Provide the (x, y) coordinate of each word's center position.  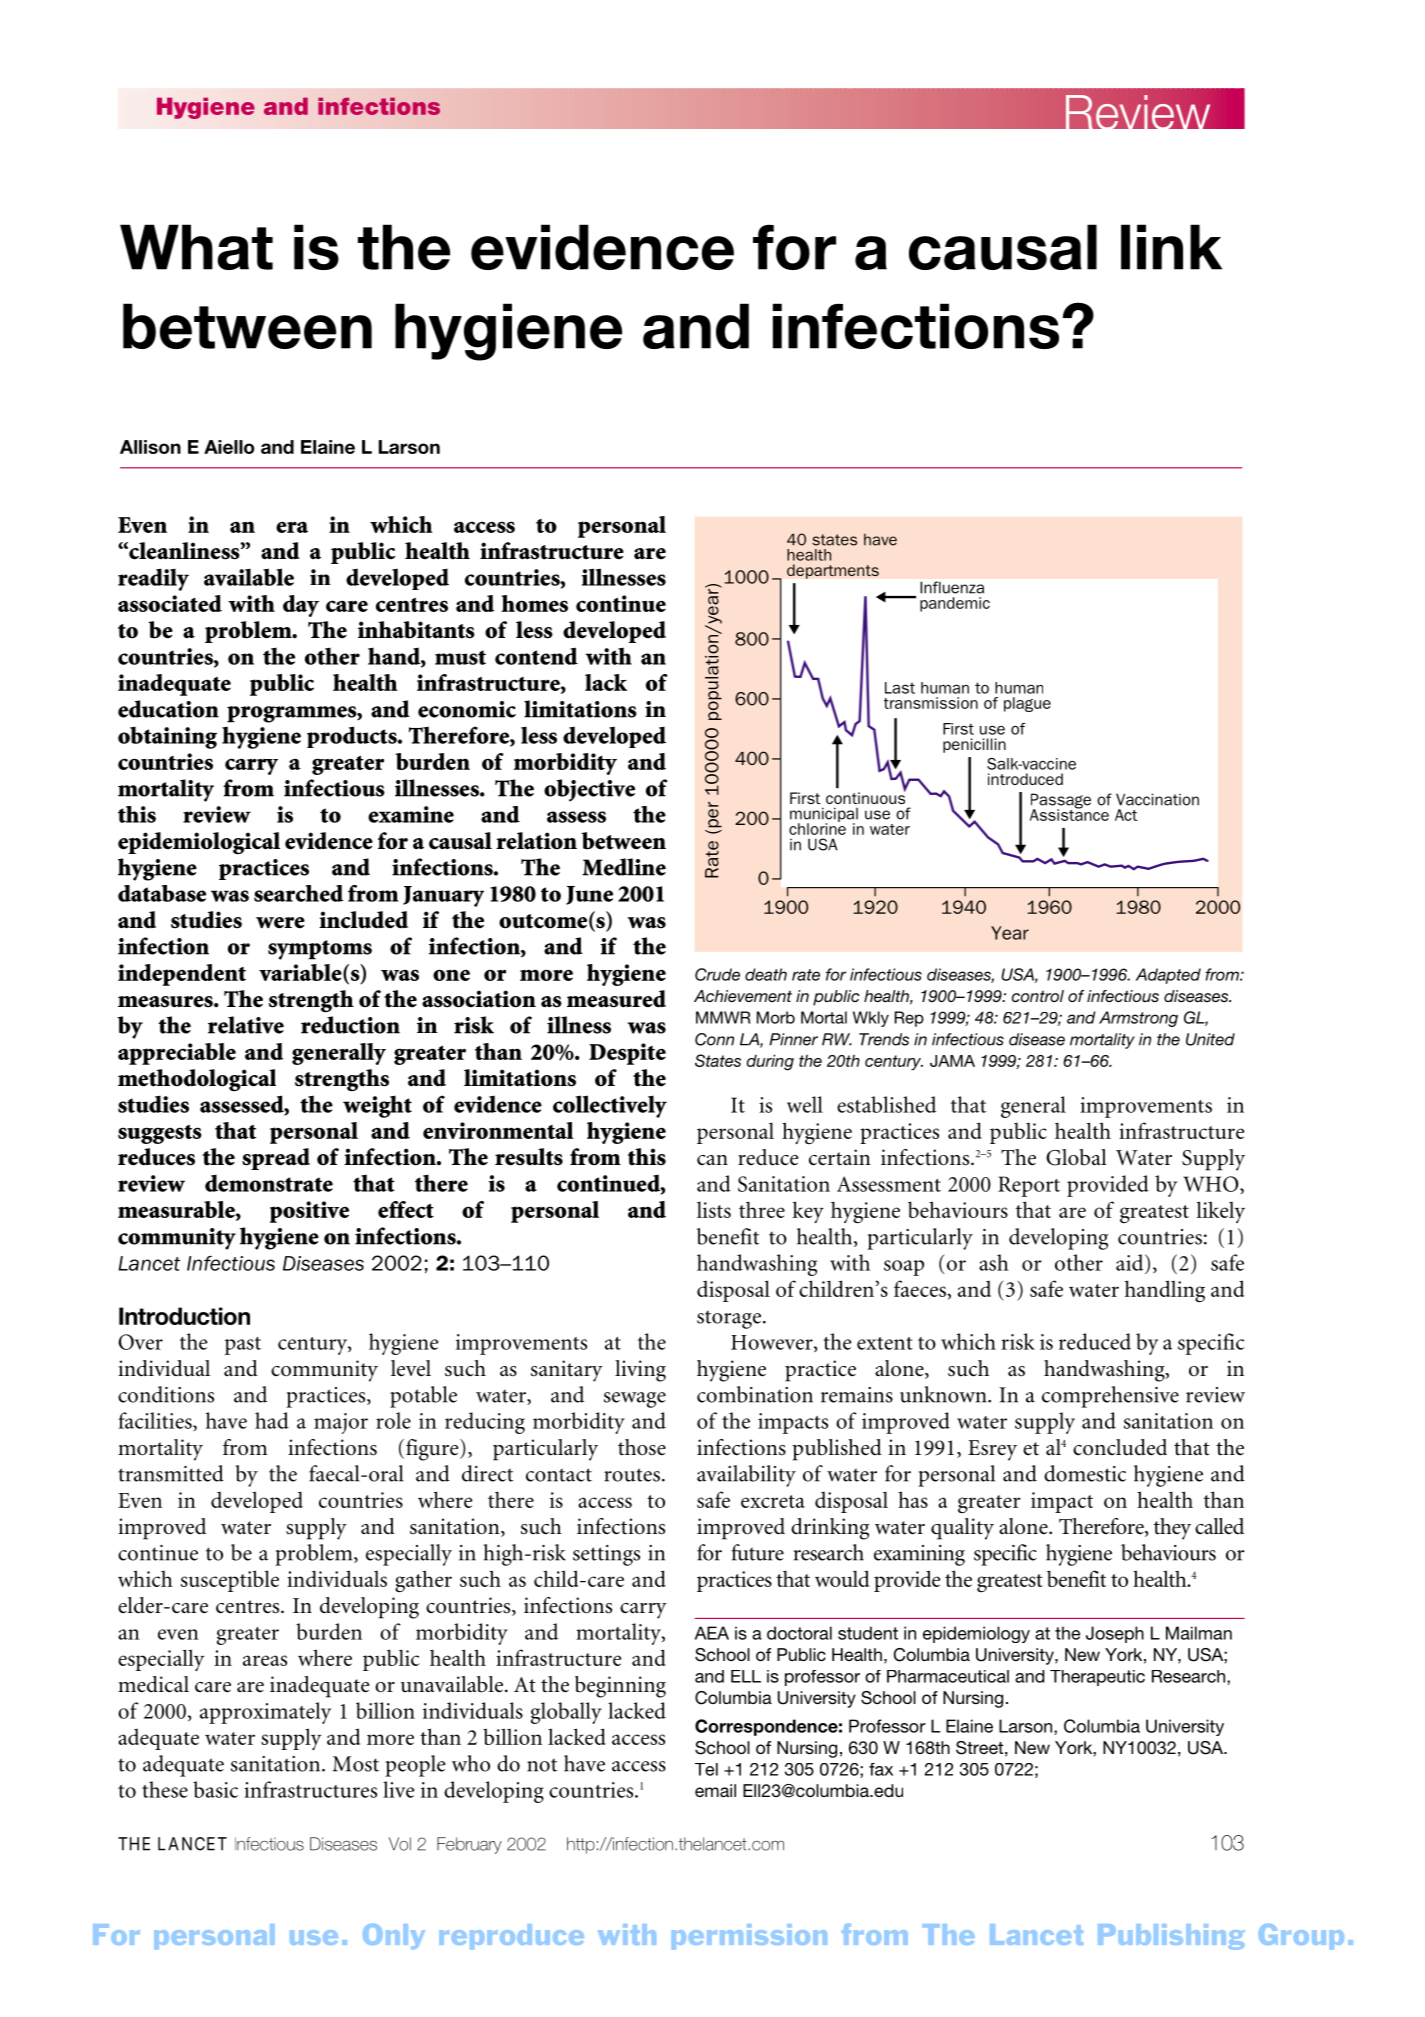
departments (833, 571)
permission (749, 1936)
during (770, 1062)
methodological (197, 1080)
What (196, 247)
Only (394, 1936)
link (1171, 247)
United (1210, 1039)
